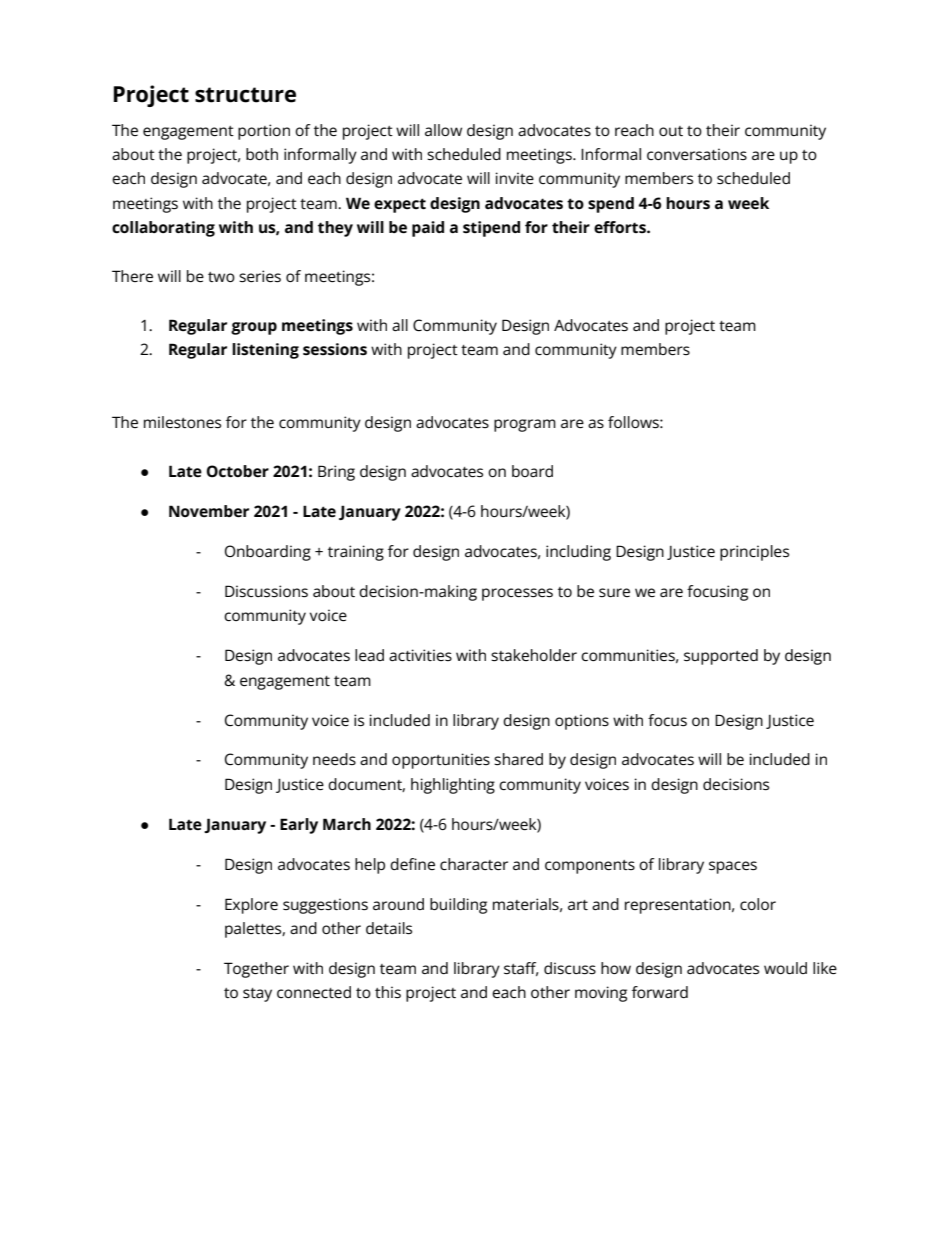 The width and height of the image is (952, 1233). Describe the element at coordinates (443, 130) in the image. I see `allow` at that location.
